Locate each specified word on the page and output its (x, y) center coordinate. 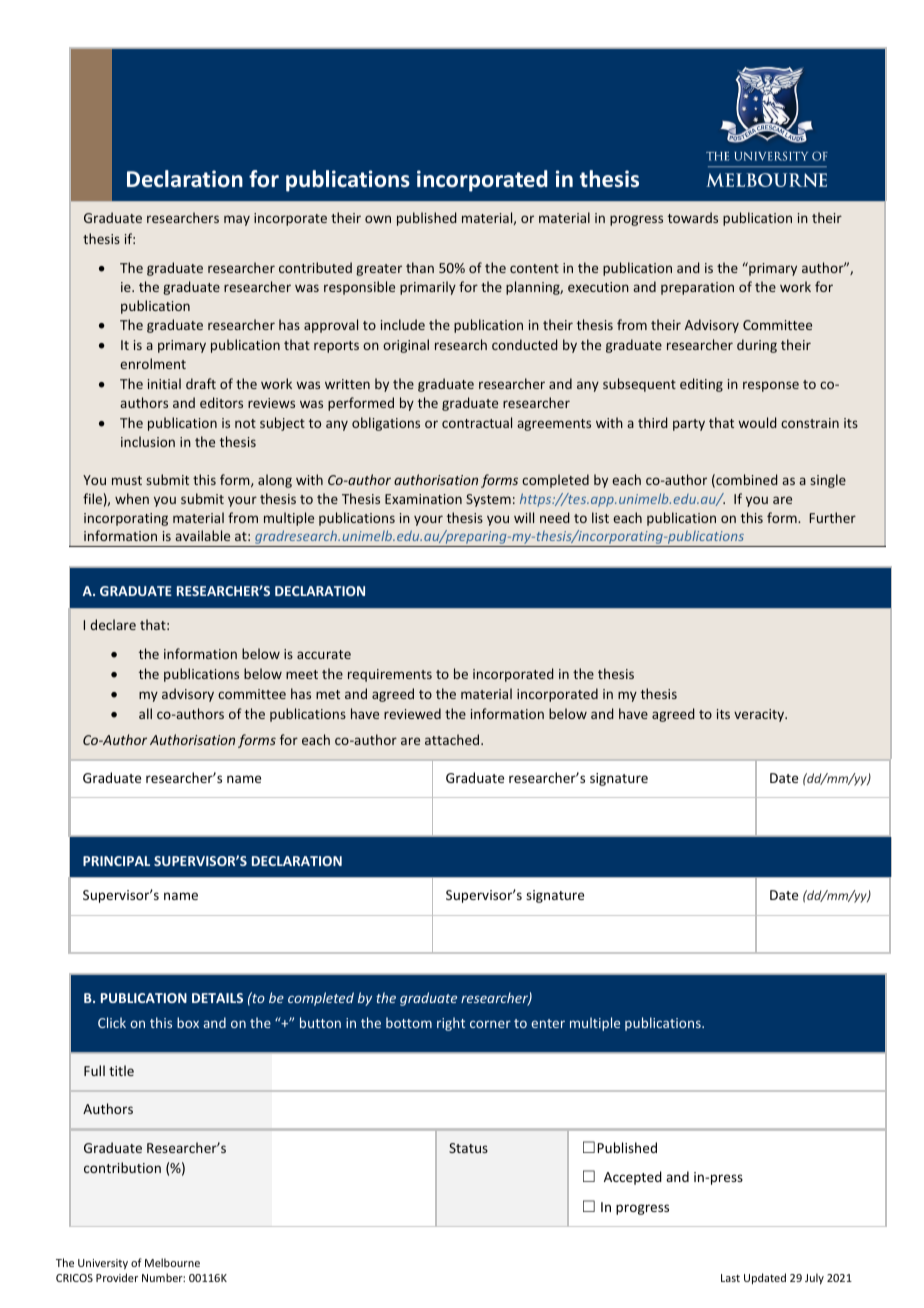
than (420, 267)
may (237, 220)
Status (468, 1148)
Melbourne (172, 1262)
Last (730, 1278)
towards (693, 217)
